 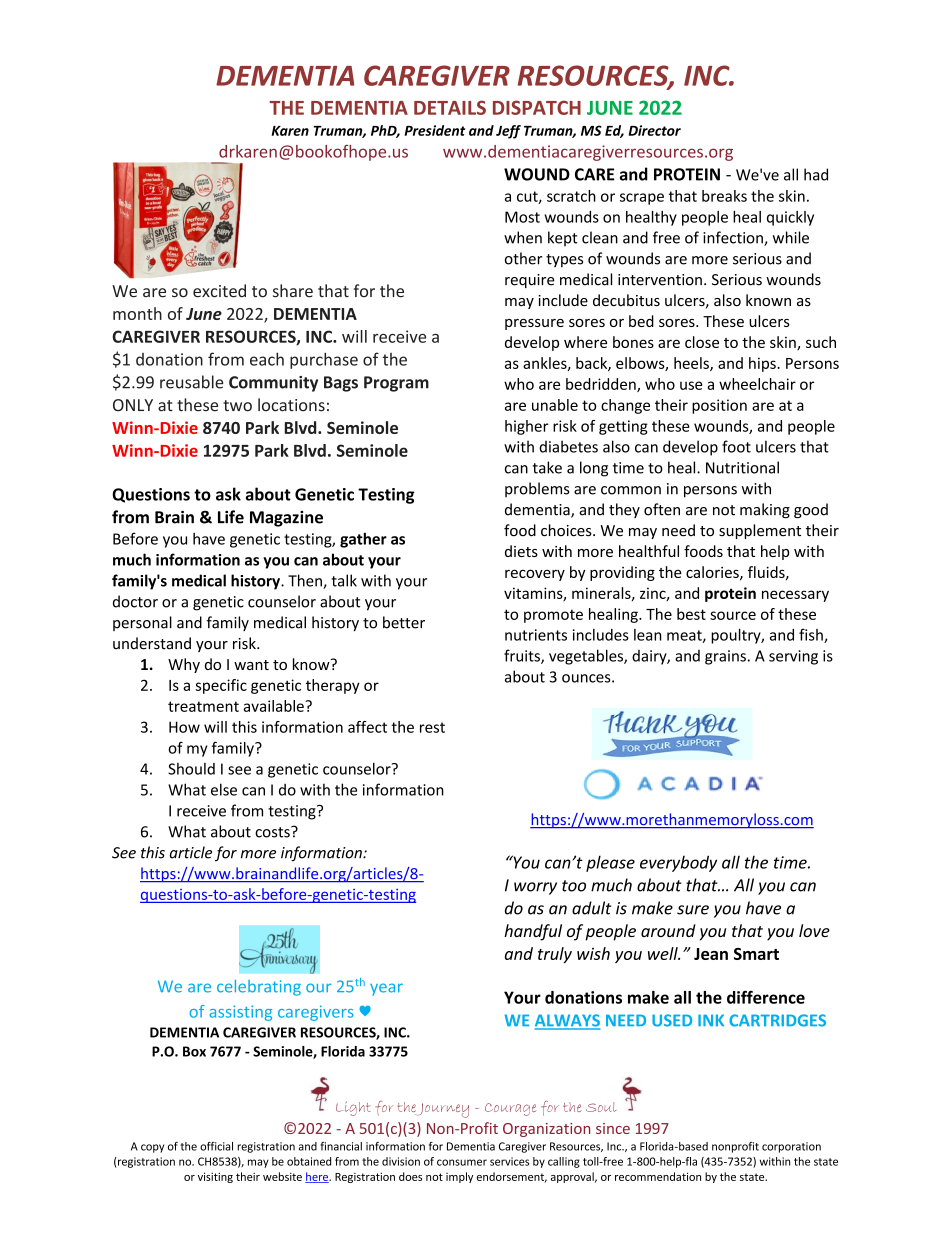 I want to click on Magazine, so click(x=286, y=519).
